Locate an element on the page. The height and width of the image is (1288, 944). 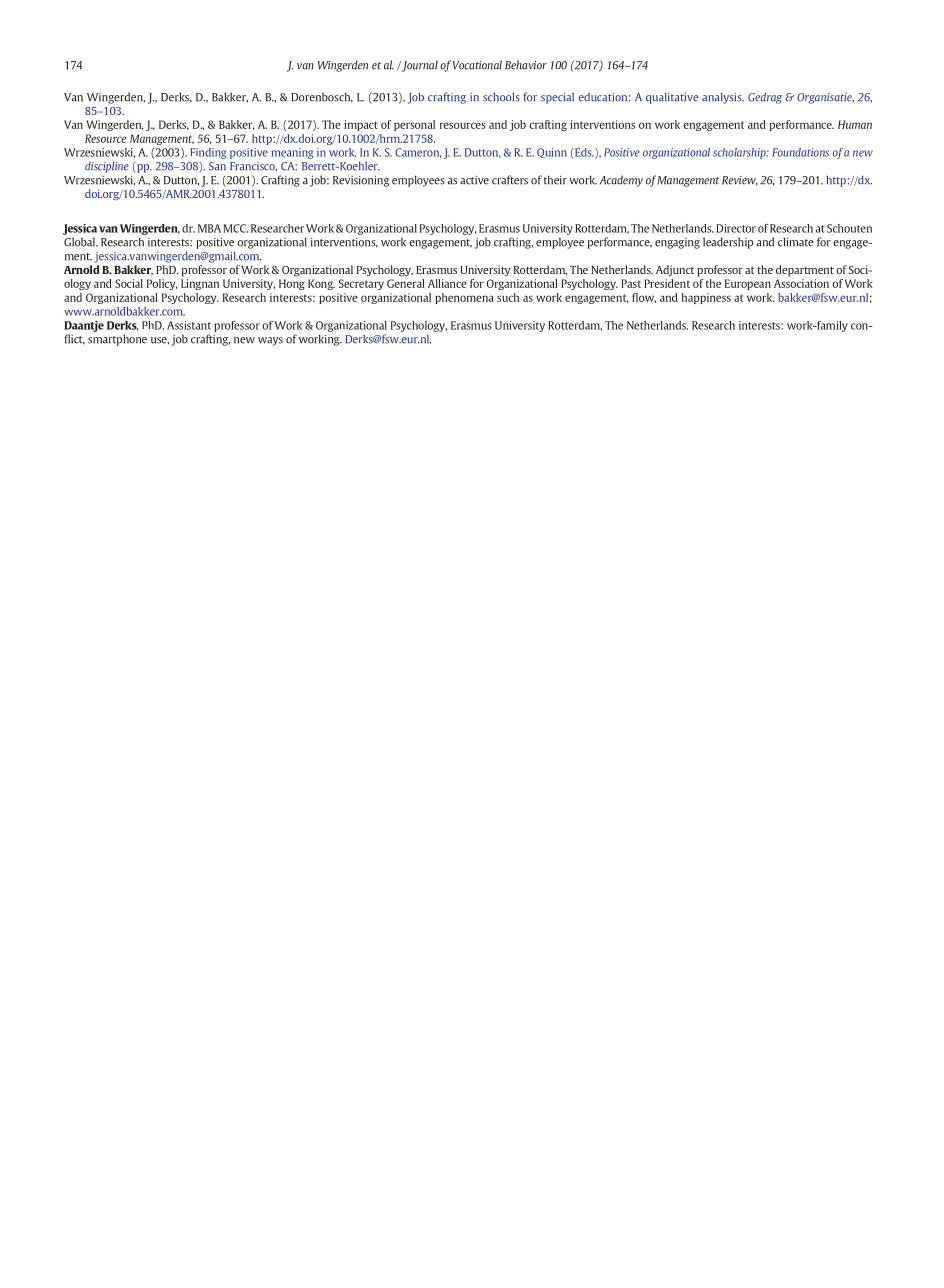
Assistant is located at coordinates (189, 325).
